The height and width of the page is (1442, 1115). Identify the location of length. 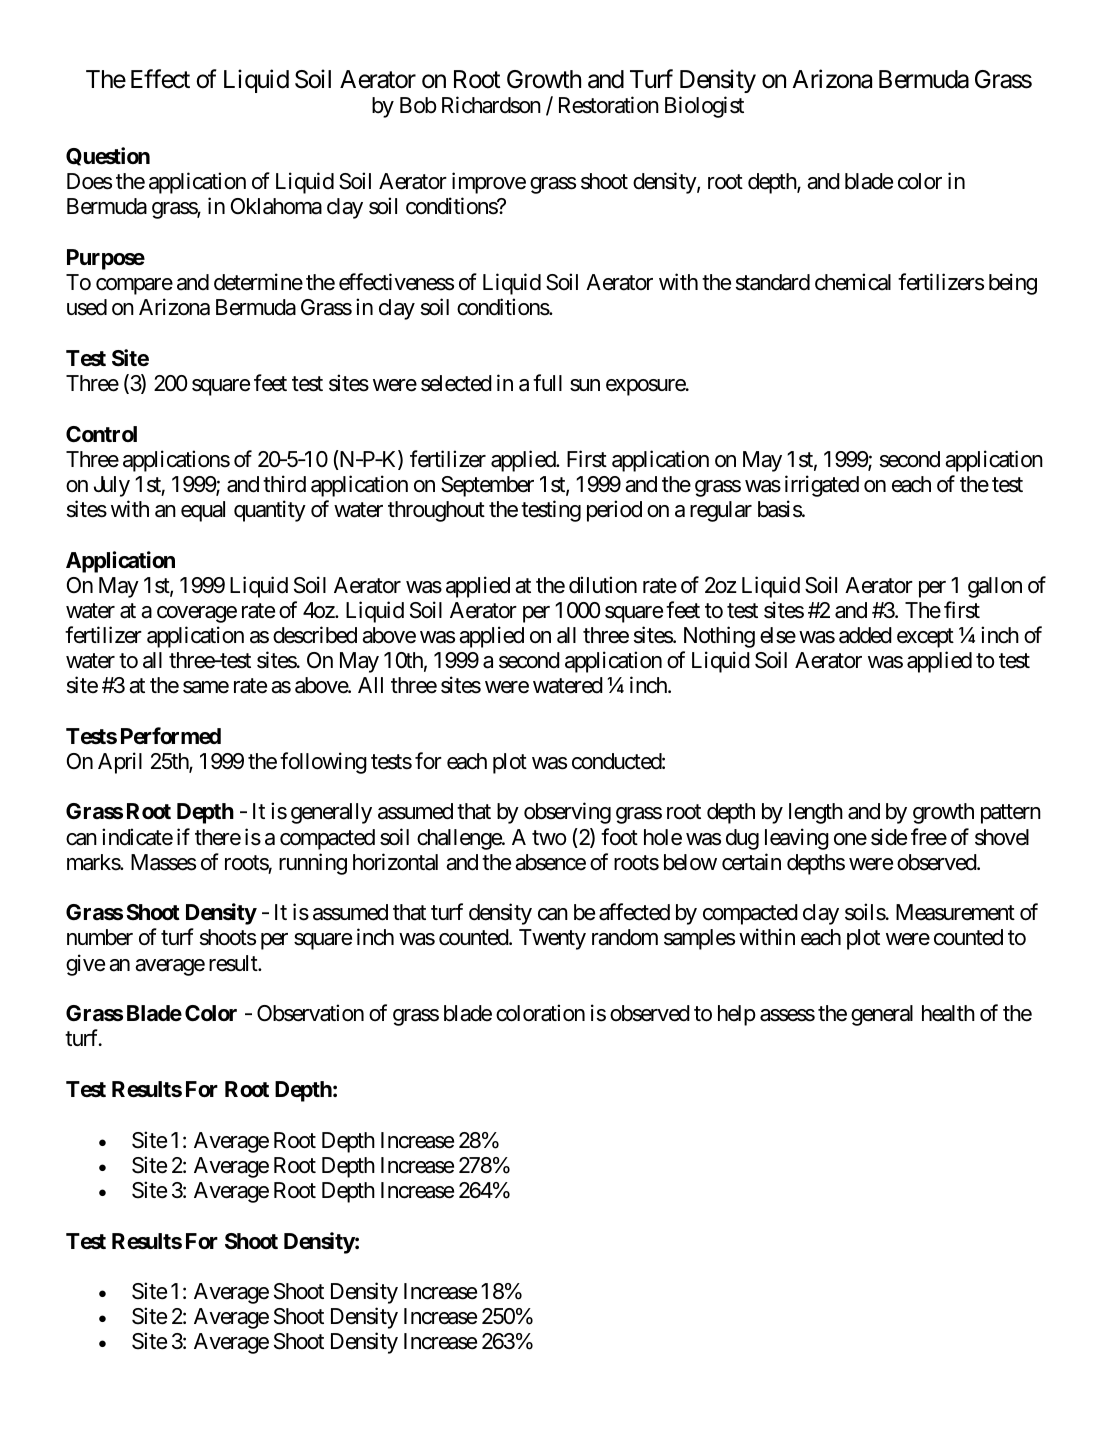
(816, 813).
